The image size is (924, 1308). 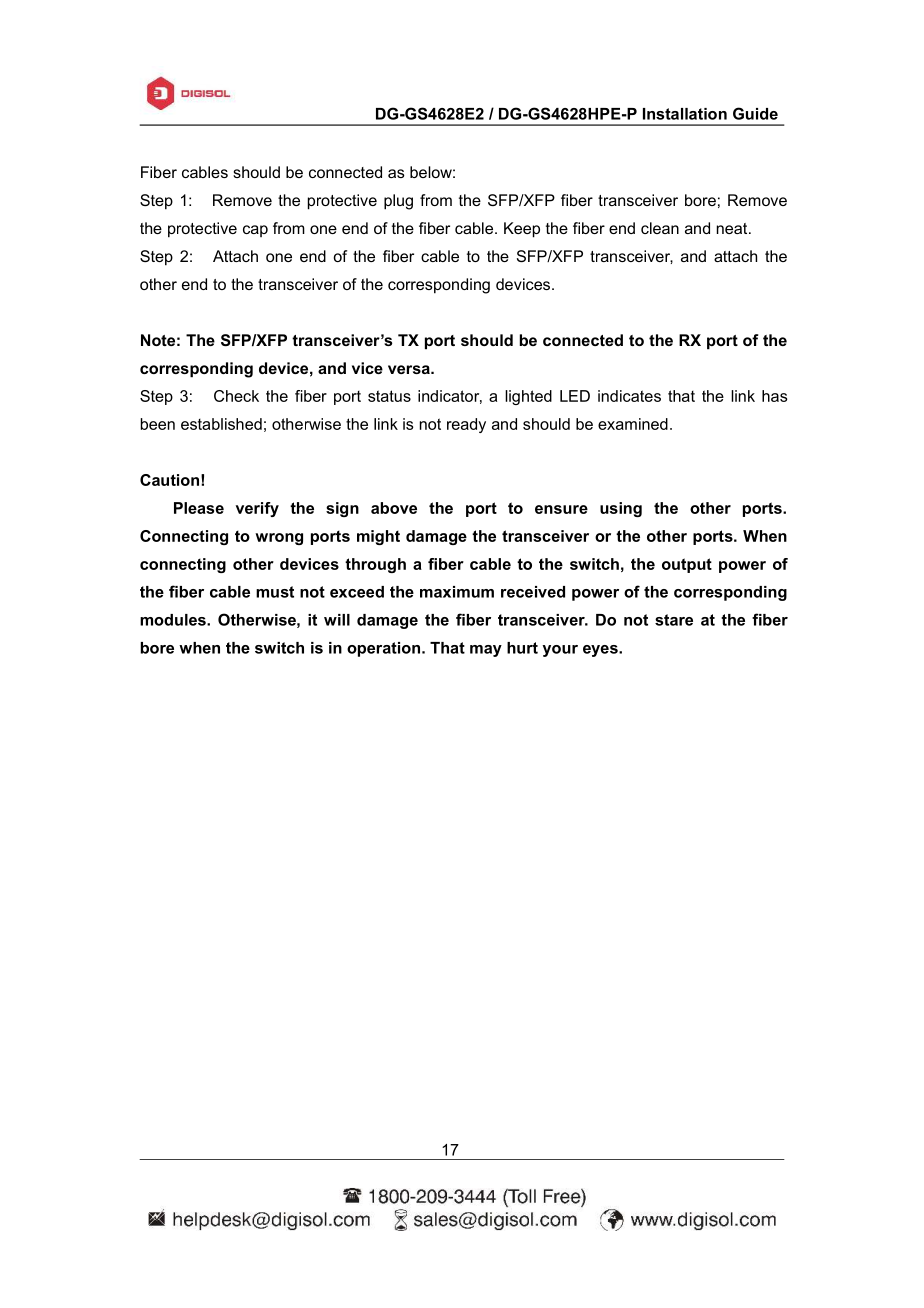 What do you see at coordinates (685, 114) in the page?
I see `Installation` at bounding box center [685, 114].
